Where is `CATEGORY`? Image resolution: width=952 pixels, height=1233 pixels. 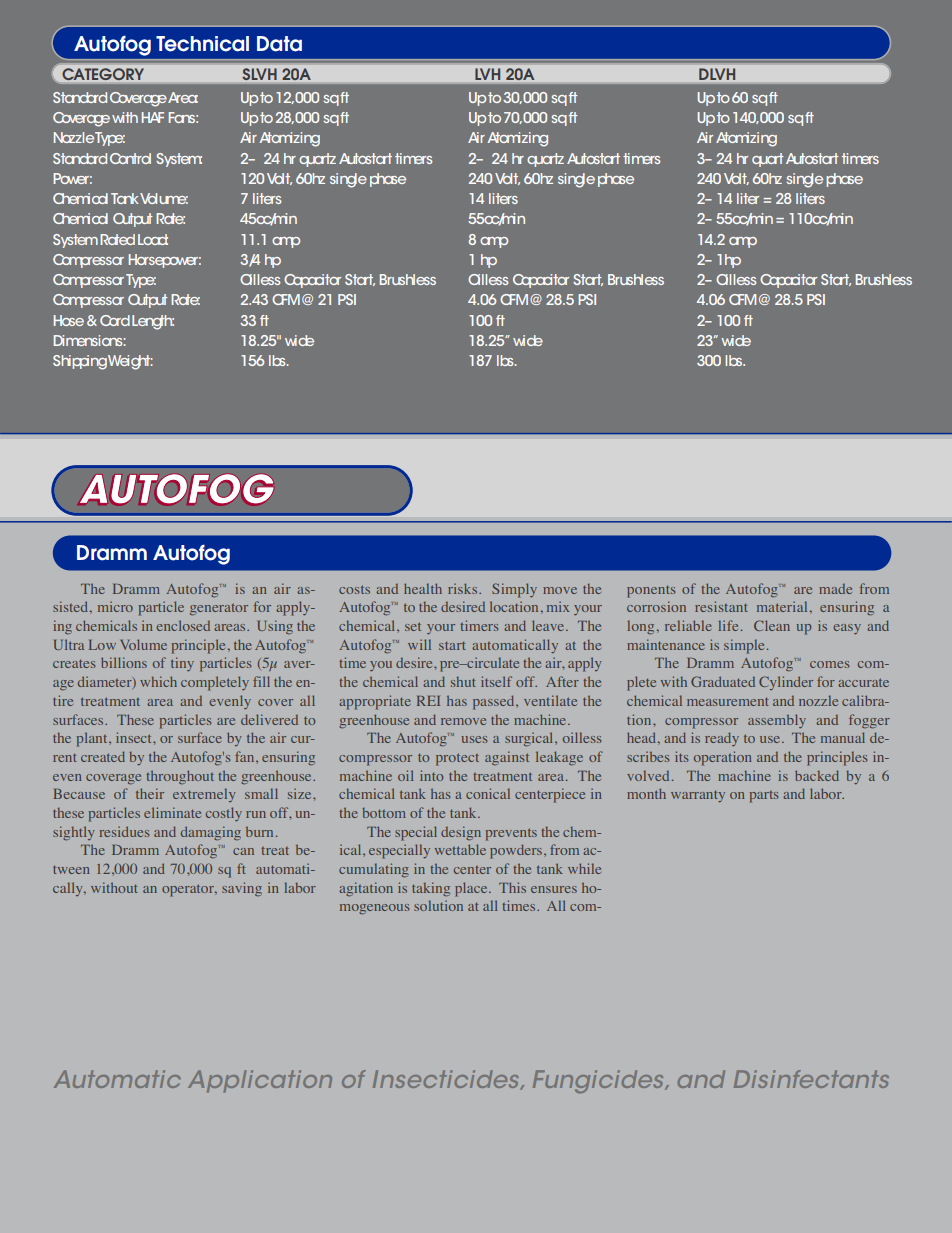
CATEGORY is located at coordinates (103, 74).
